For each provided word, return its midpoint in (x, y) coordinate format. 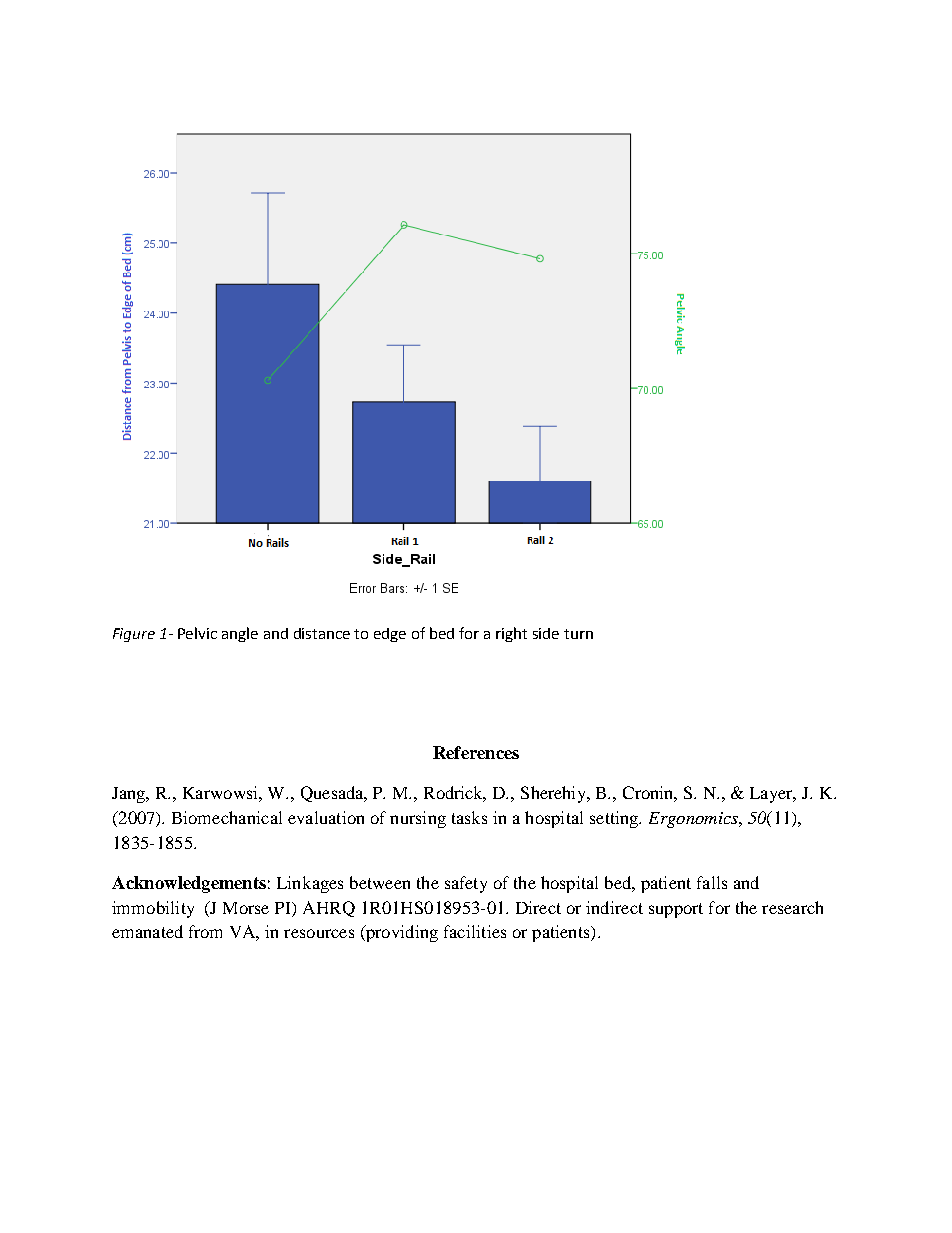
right (511, 634)
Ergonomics (694, 820)
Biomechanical (227, 817)
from (205, 931)
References (476, 752)
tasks (469, 817)
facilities (475, 931)
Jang (130, 795)
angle (240, 634)
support (676, 910)
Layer (773, 795)
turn (578, 634)
